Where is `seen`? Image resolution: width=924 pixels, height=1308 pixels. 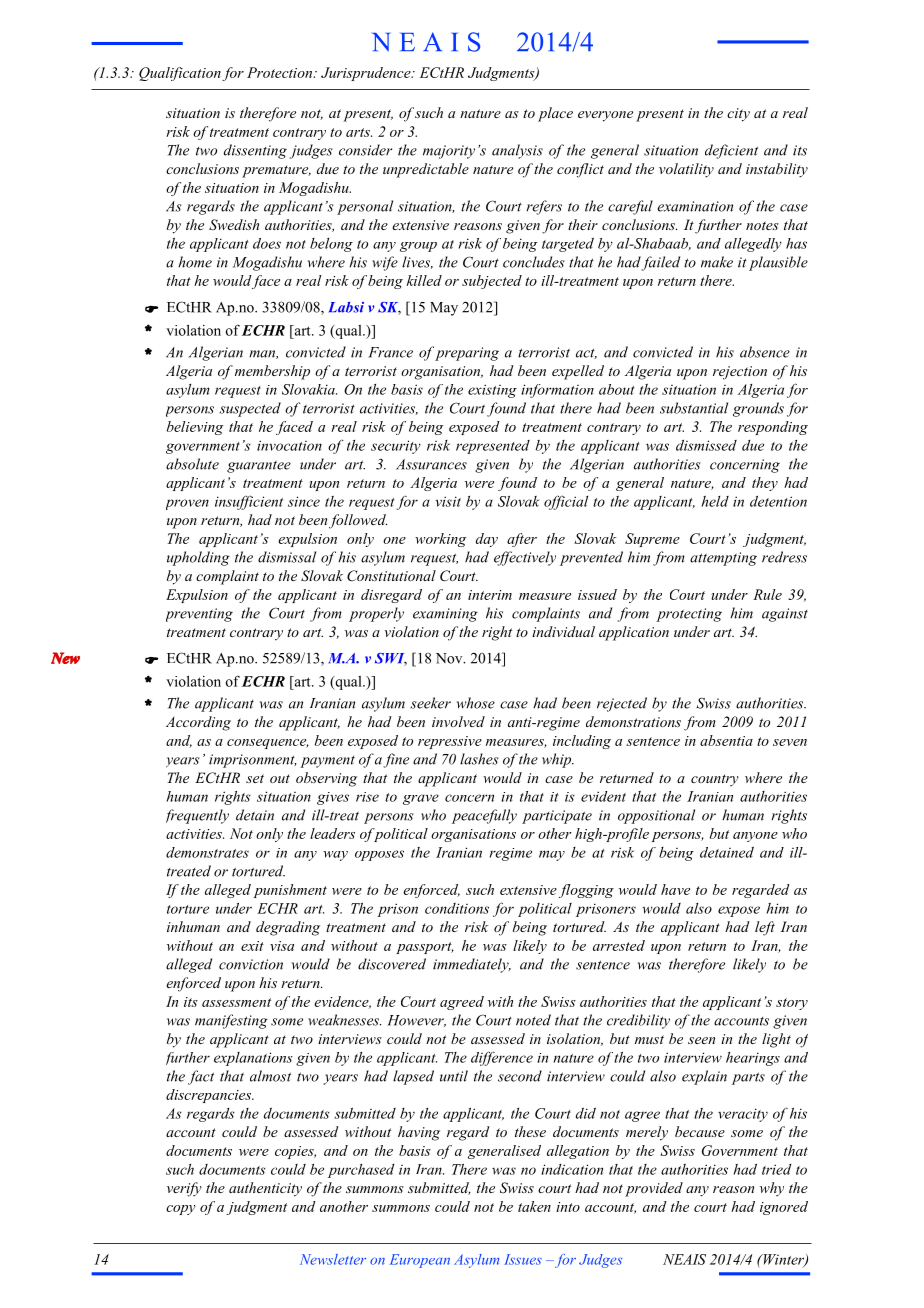 seen is located at coordinates (701, 1040).
